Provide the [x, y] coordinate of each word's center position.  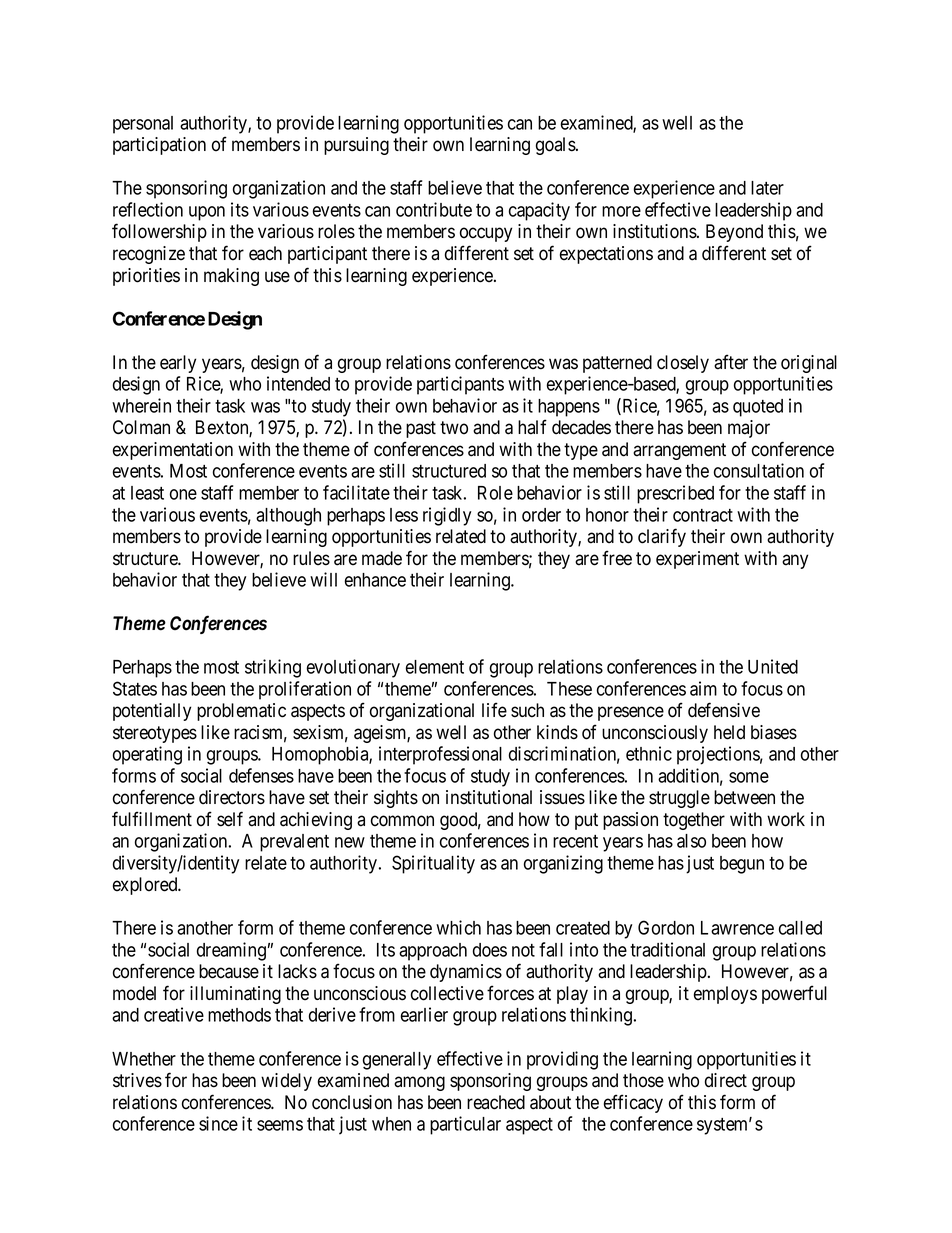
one [183, 494]
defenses [261, 775]
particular [465, 1125]
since [218, 1123]
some [749, 777]
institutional [489, 797]
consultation [759, 470]
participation [159, 146]
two [454, 428]
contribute [434, 209]
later [767, 188]
